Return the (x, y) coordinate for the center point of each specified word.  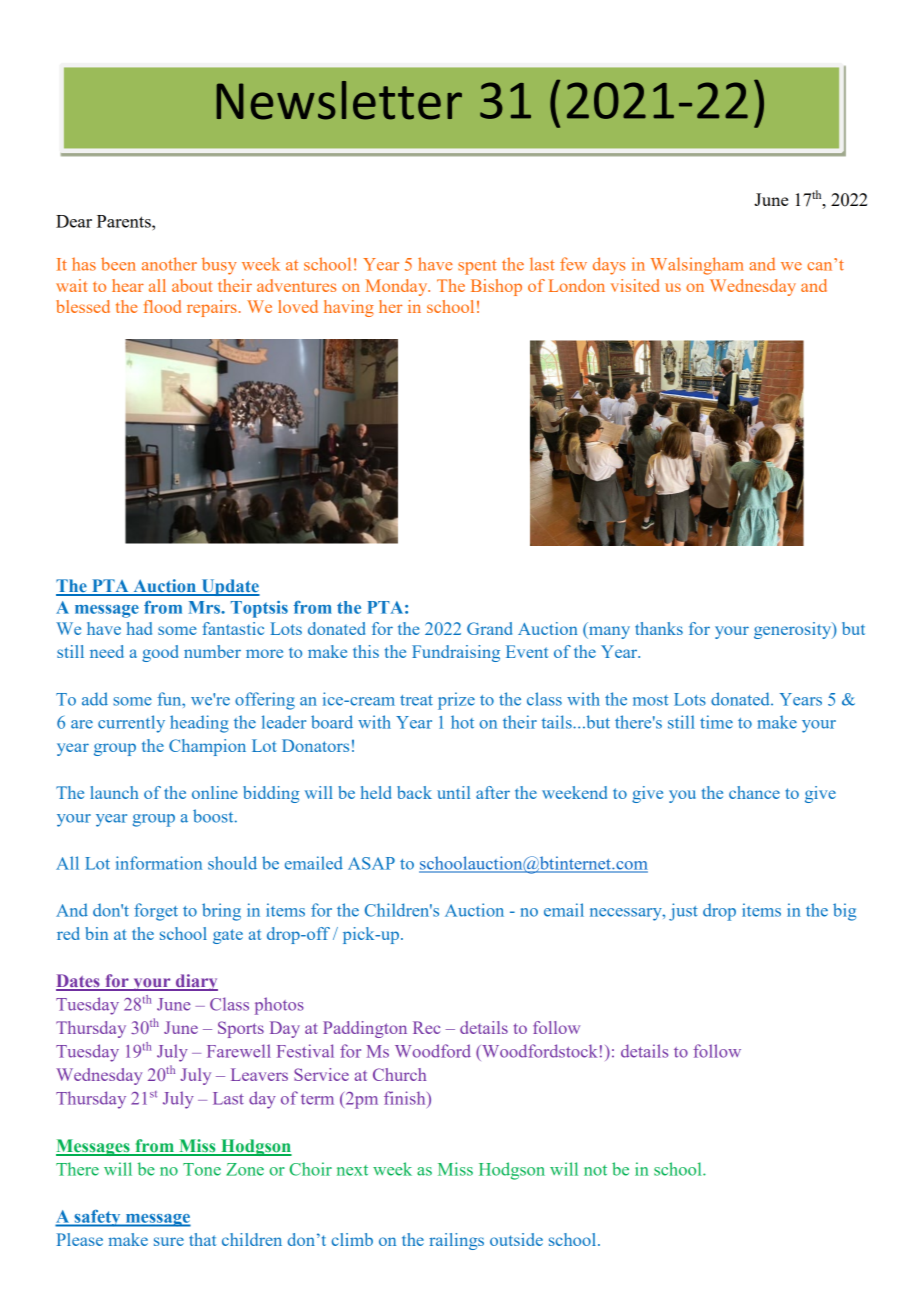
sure (169, 1241)
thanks (659, 628)
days (609, 266)
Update (229, 587)
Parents (125, 221)
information (159, 863)
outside (516, 1239)
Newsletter (339, 100)
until (453, 792)
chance (754, 792)
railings (456, 1241)
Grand (489, 628)
